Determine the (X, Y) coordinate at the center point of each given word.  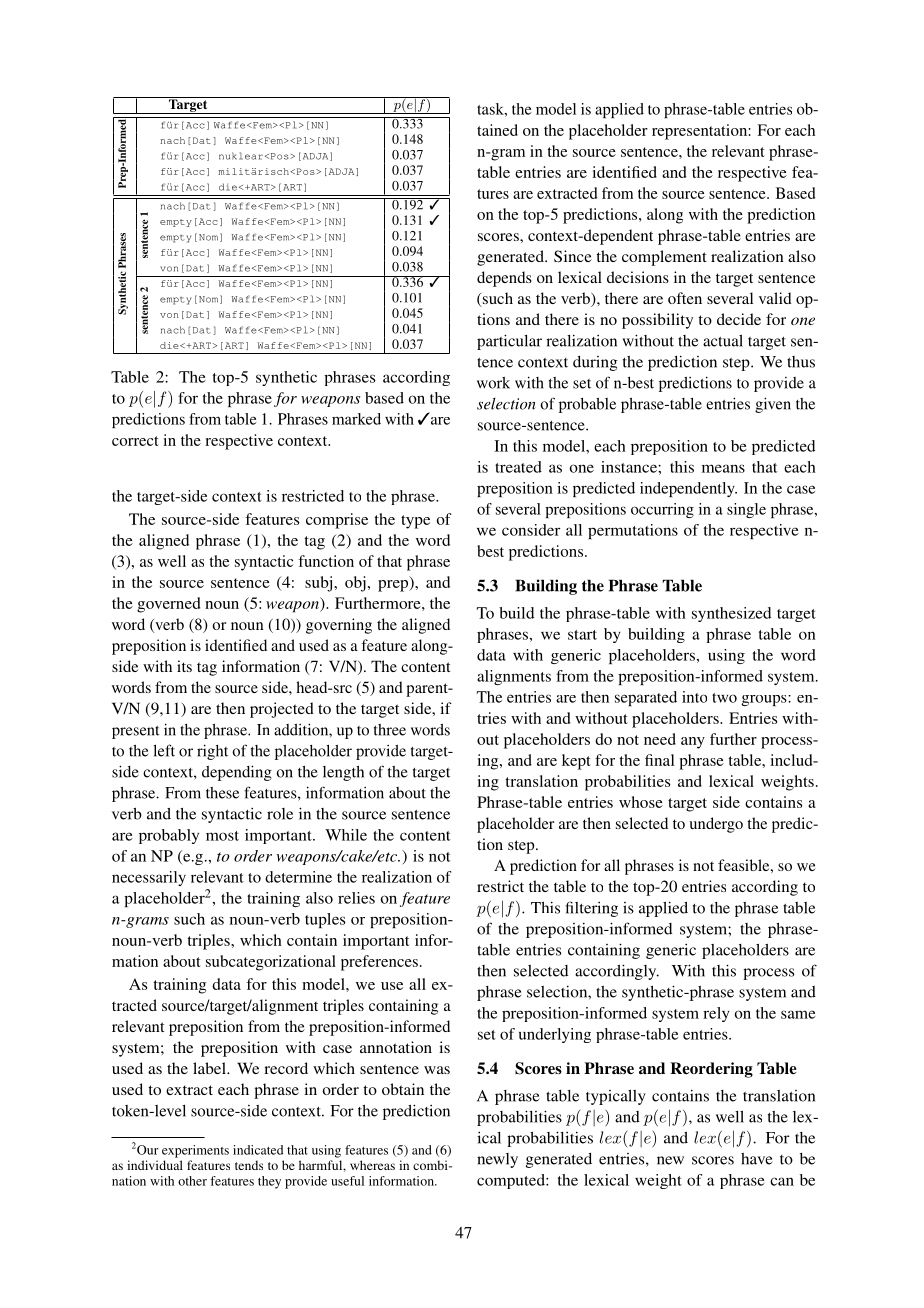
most (222, 836)
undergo (716, 825)
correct (135, 441)
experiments (195, 1151)
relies (356, 898)
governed (168, 605)
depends (504, 279)
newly (497, 1160)
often (685, 298)
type (415, 522)
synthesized (731, 614)
